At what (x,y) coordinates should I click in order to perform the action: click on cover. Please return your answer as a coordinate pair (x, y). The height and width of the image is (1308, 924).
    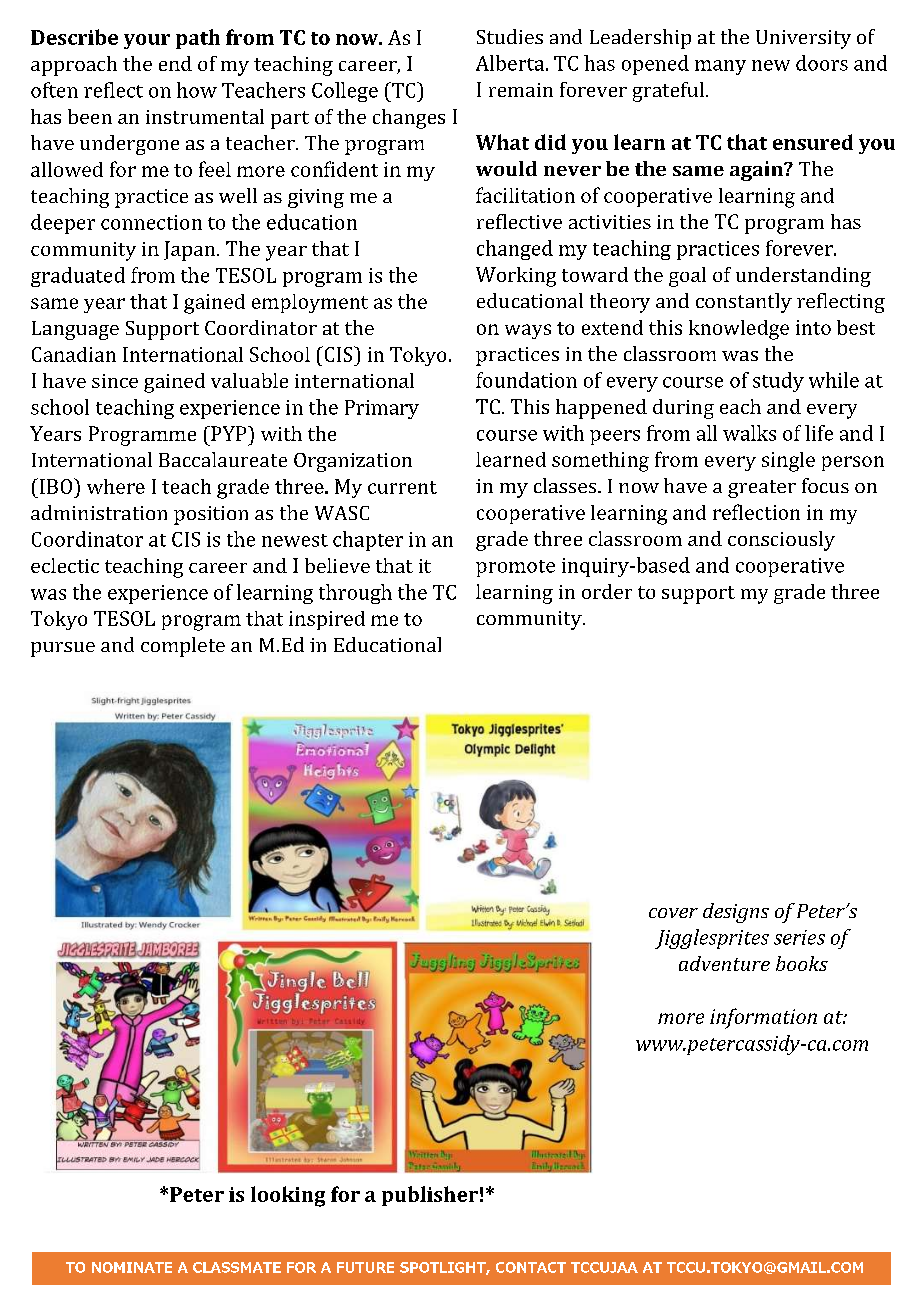
    Looking at the image, I should click on (673, 913).
